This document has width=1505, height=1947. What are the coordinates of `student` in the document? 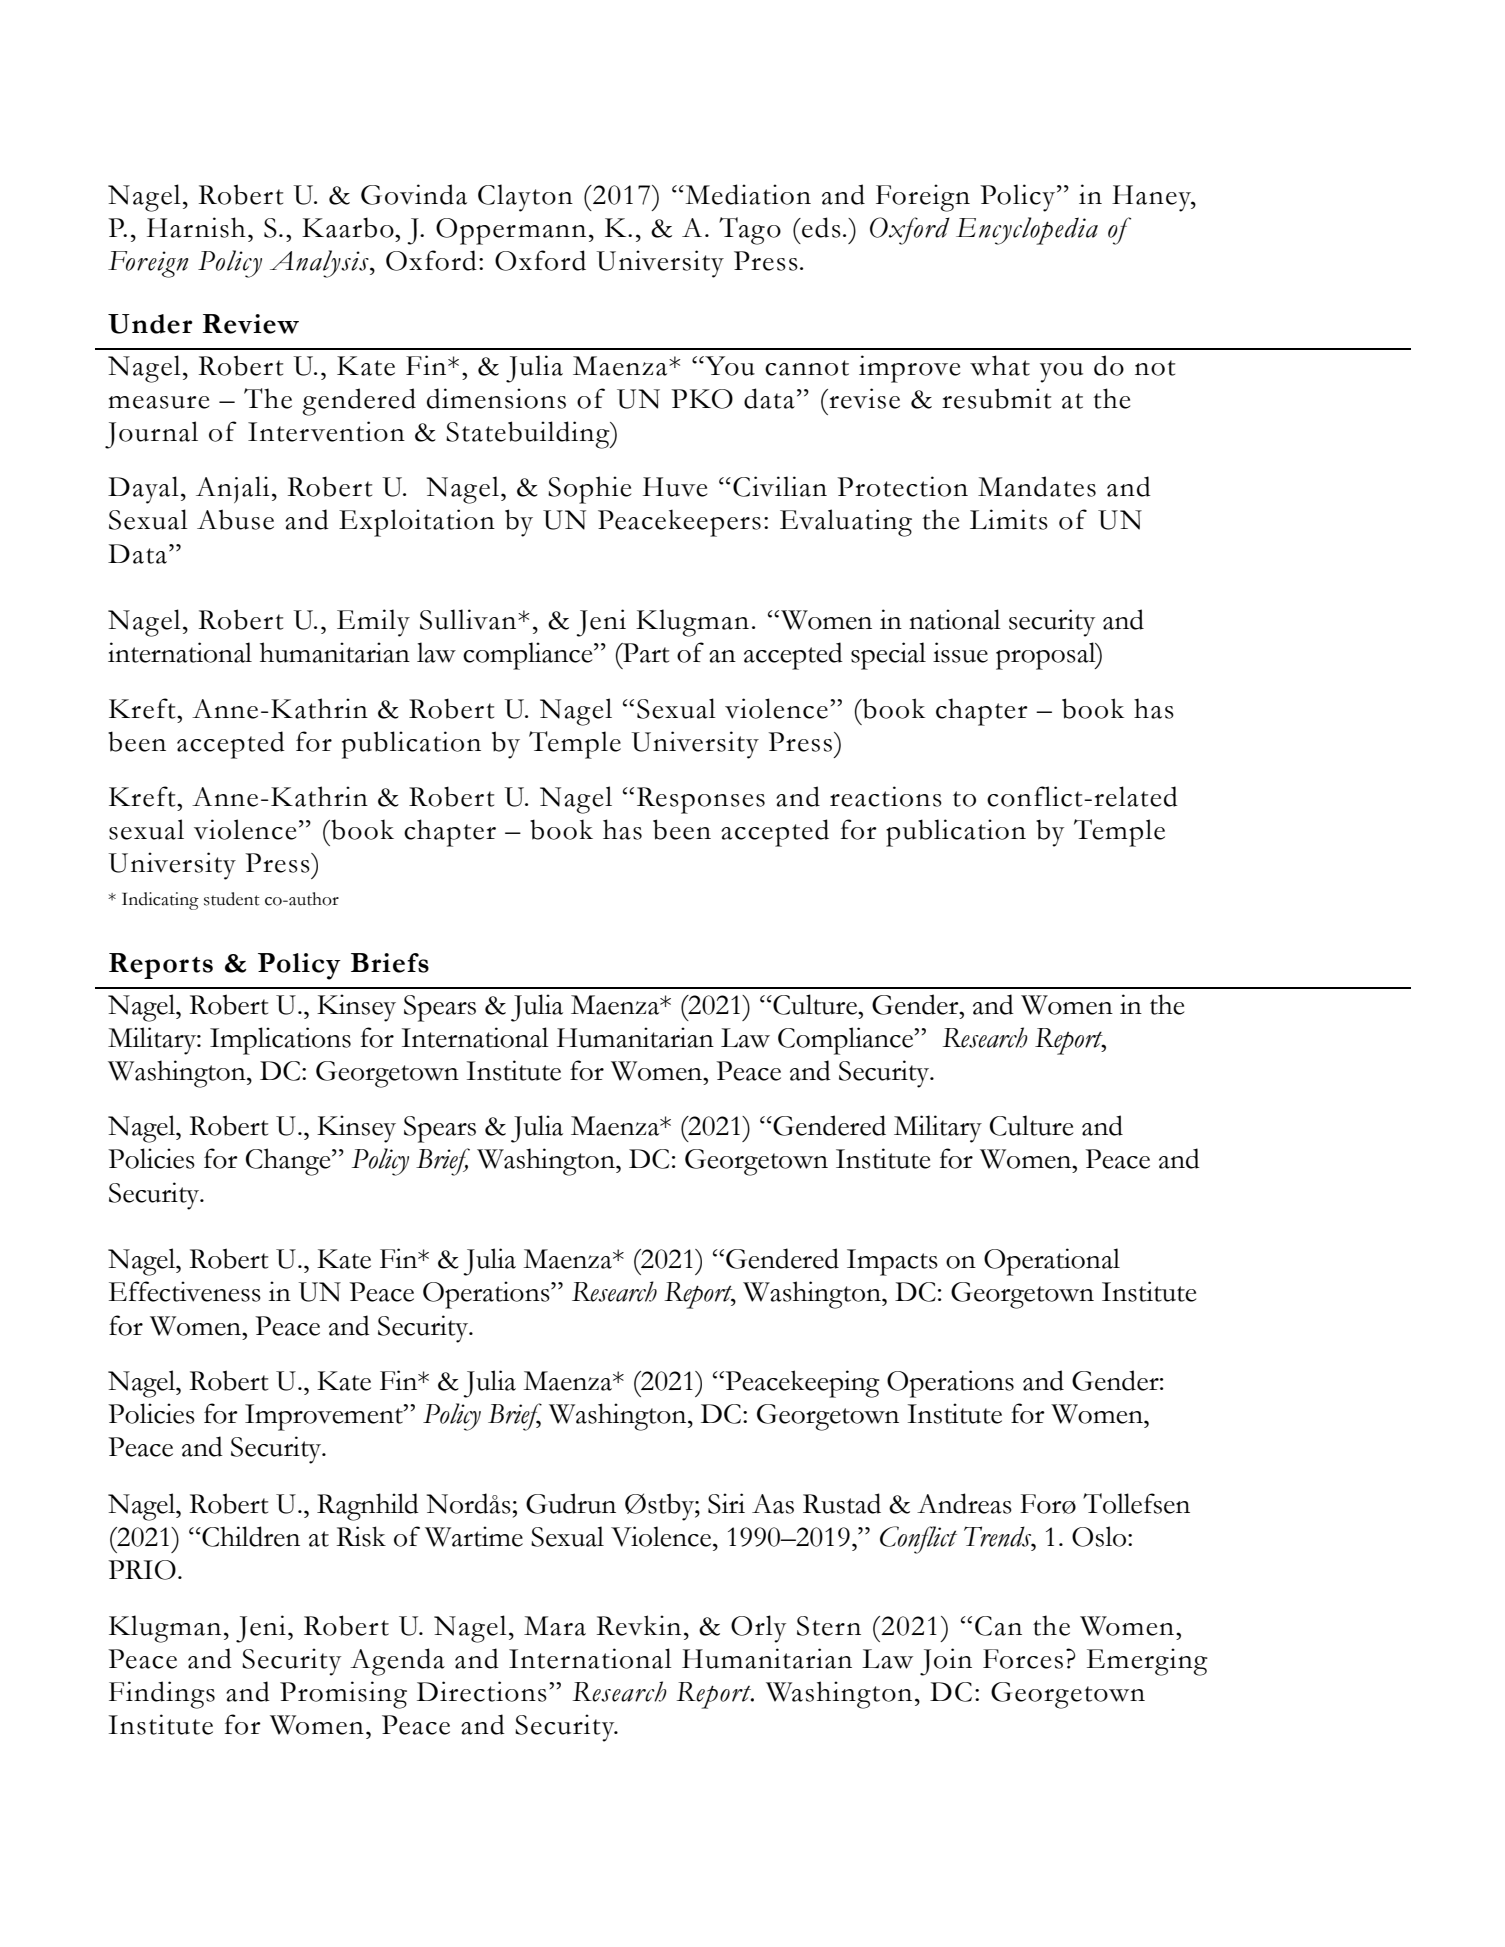 It's located at (232, 899).
